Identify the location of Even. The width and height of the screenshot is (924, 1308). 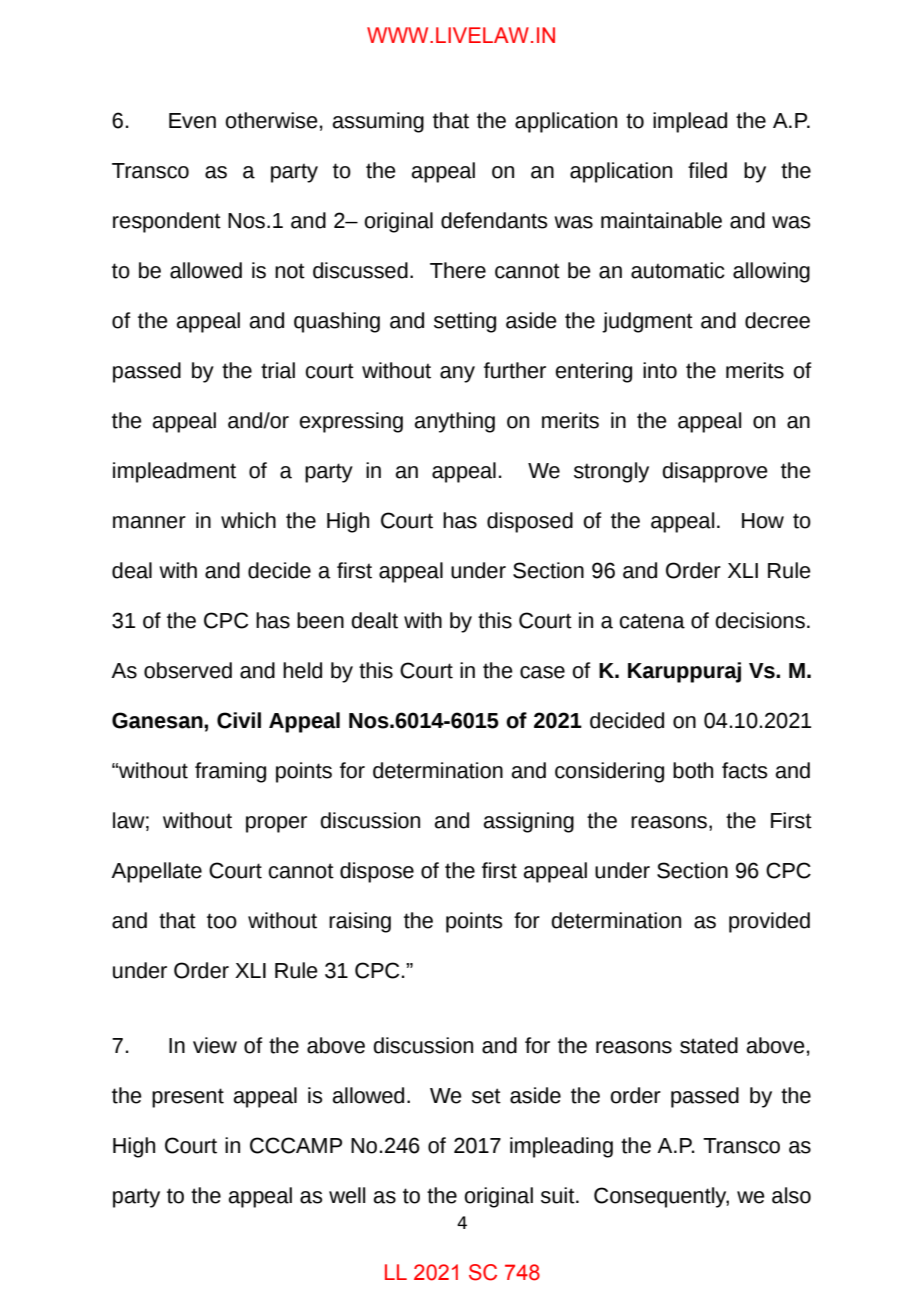
(192, 121).
